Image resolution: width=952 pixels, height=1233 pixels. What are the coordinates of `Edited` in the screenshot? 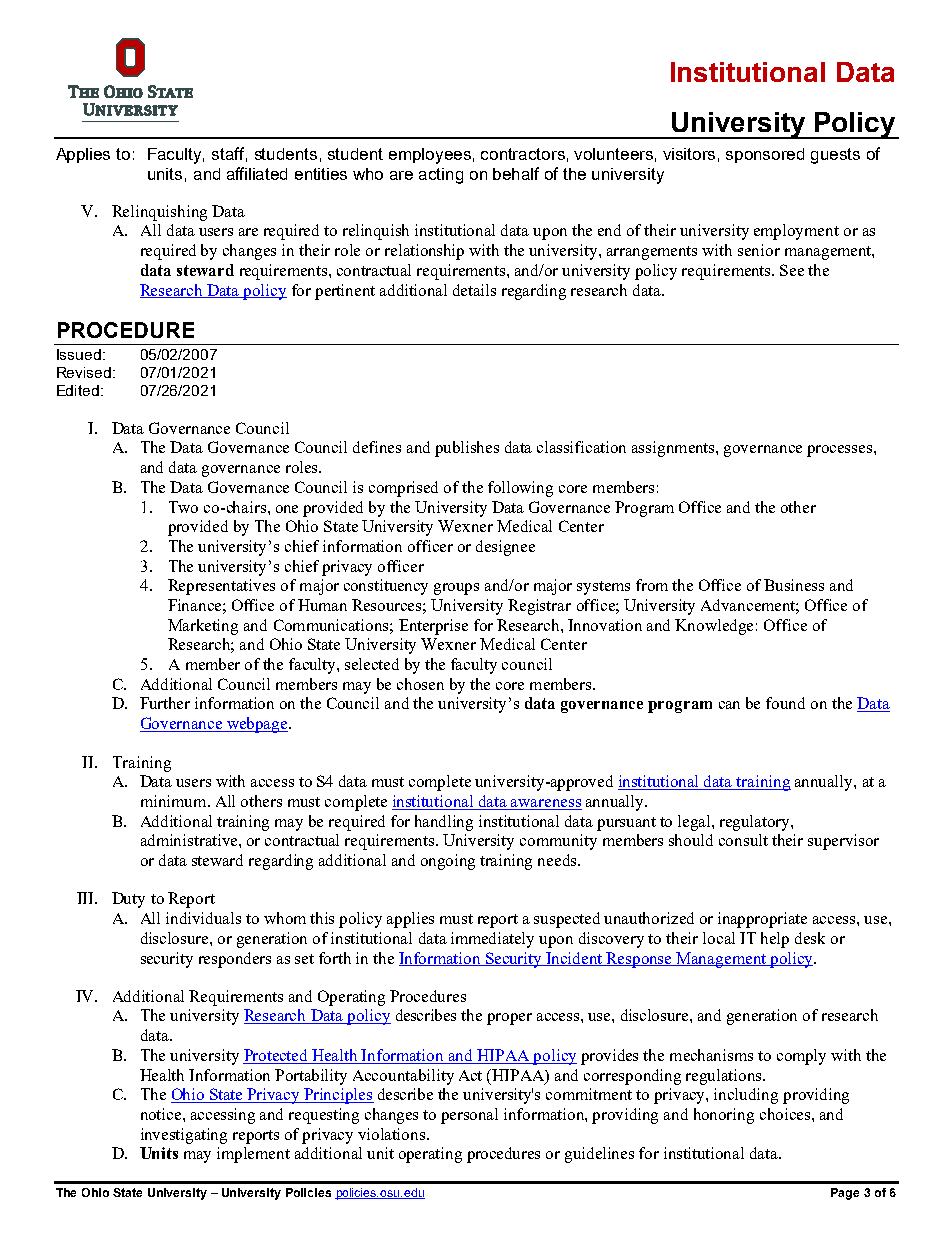 It's located at (78, 390).
